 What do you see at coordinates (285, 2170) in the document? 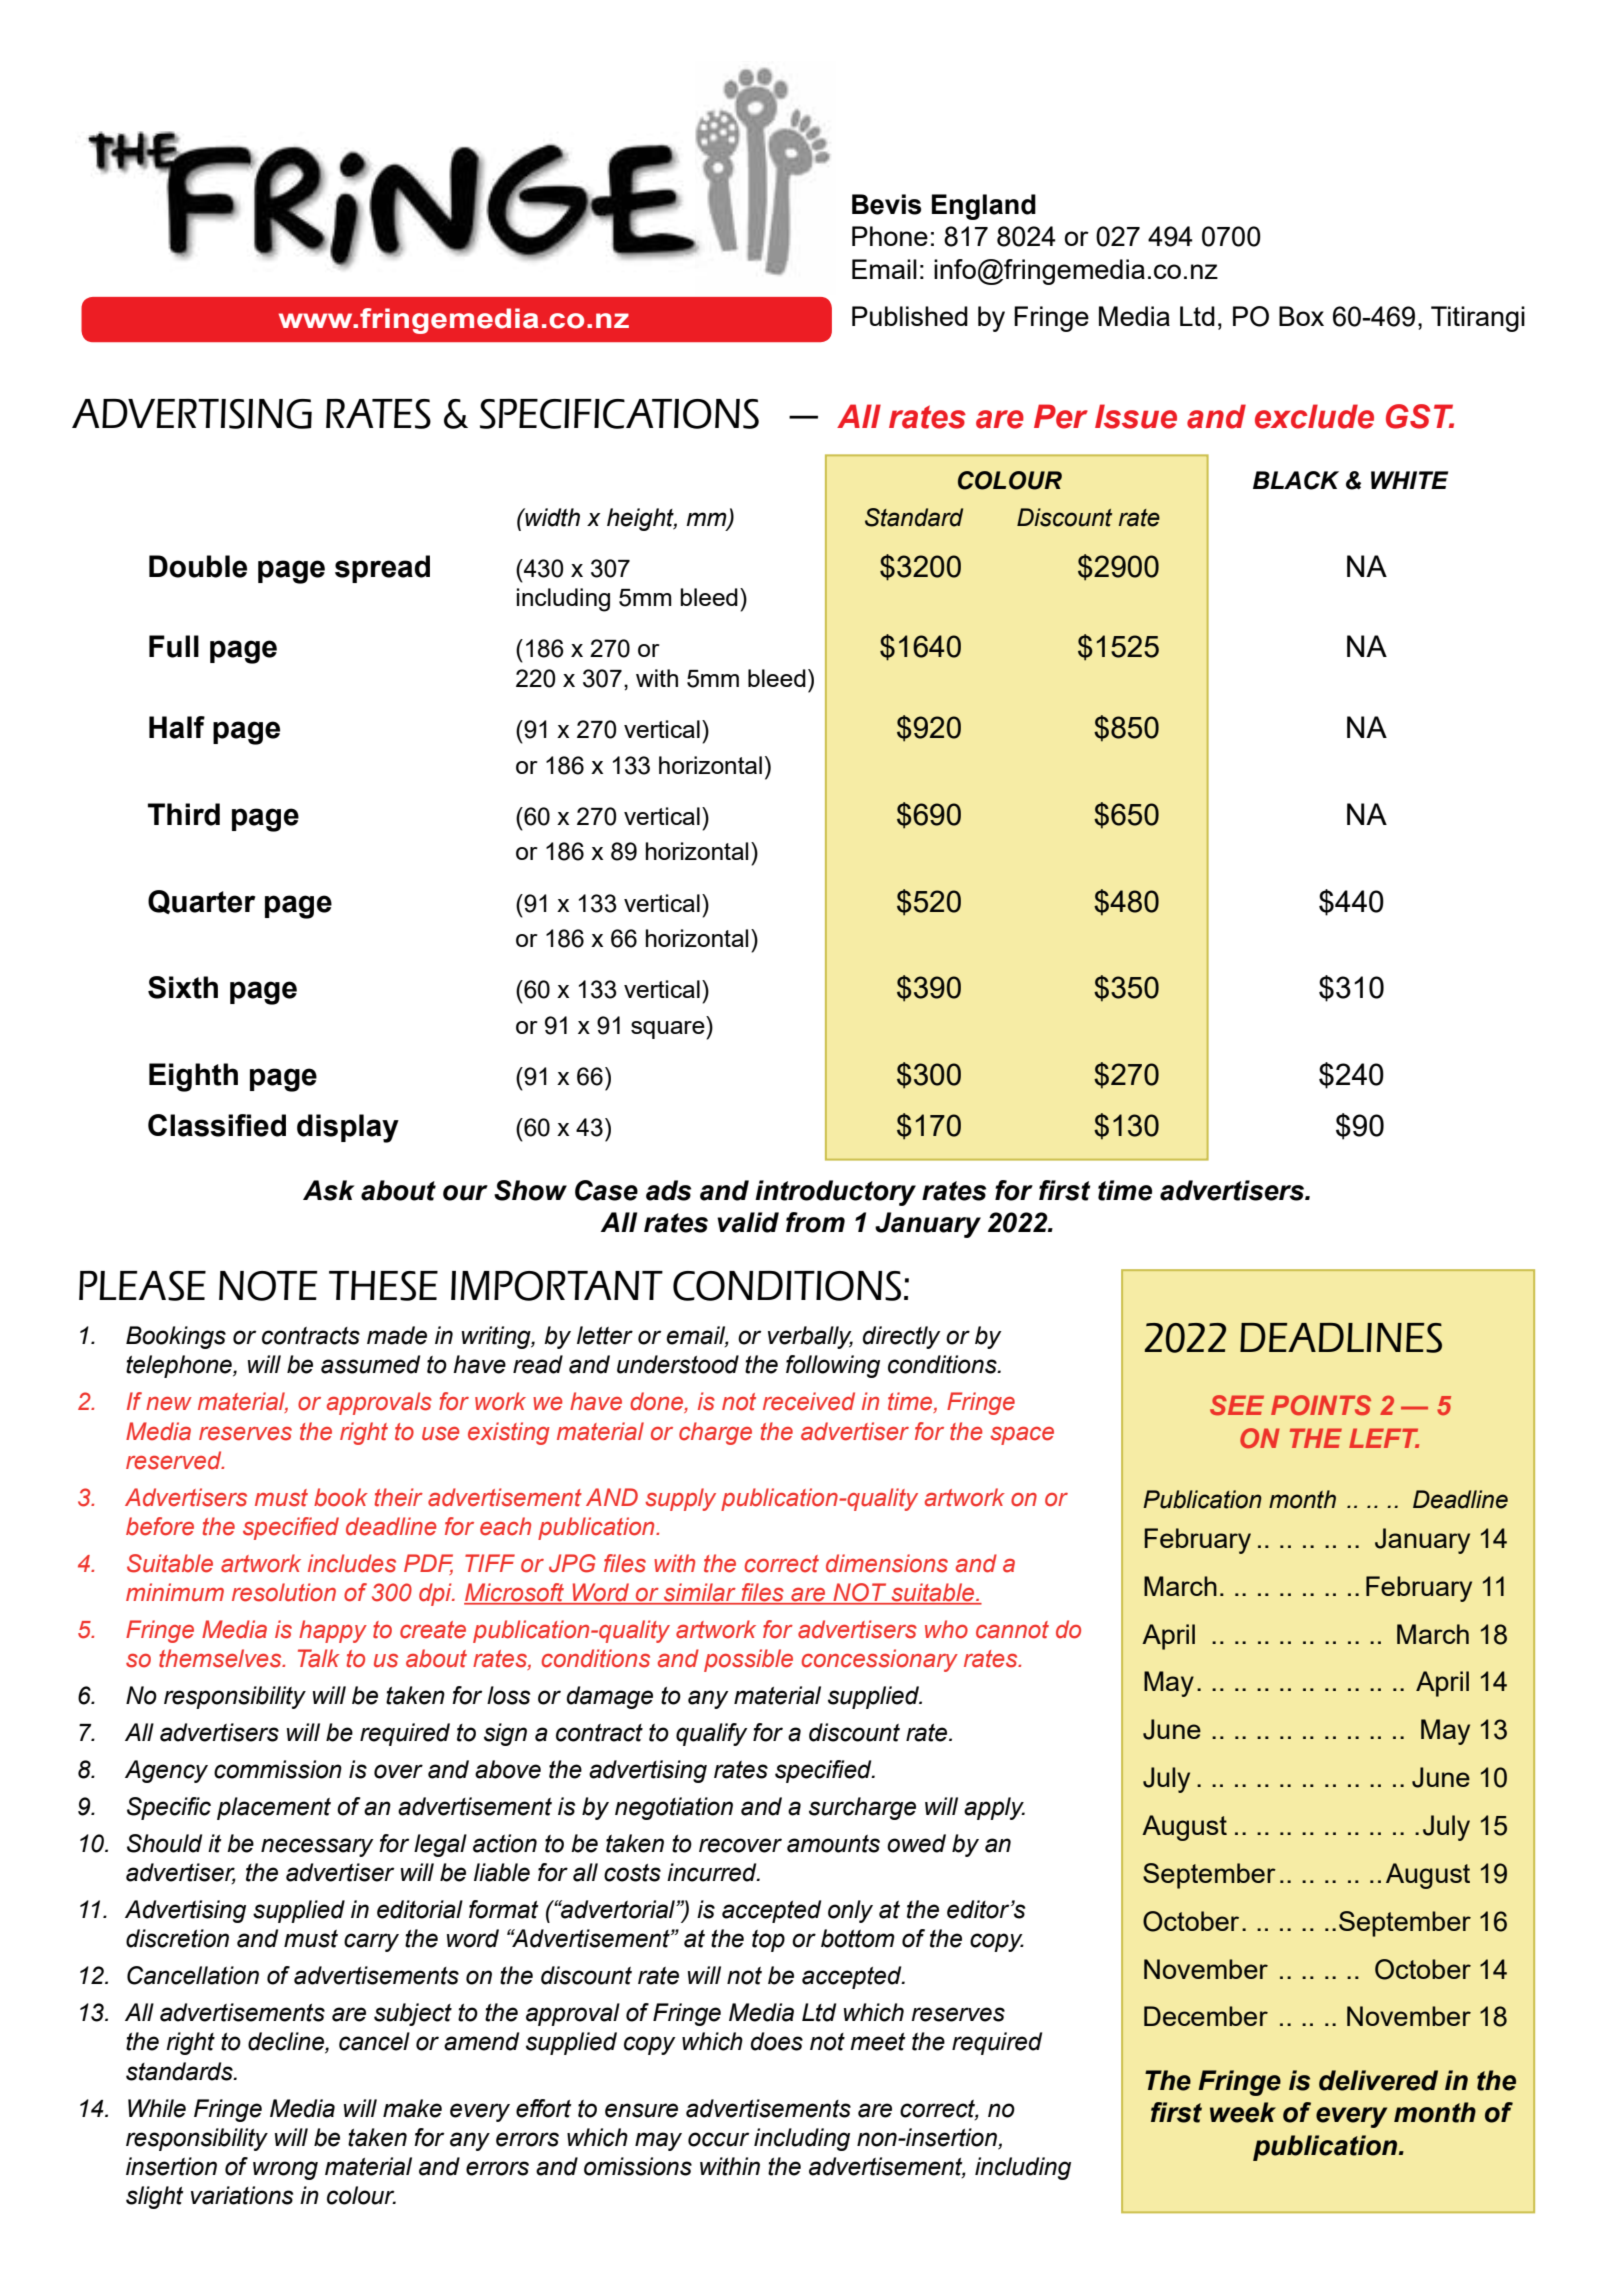
I see `wrong` at bounding box center [285, 2170].
